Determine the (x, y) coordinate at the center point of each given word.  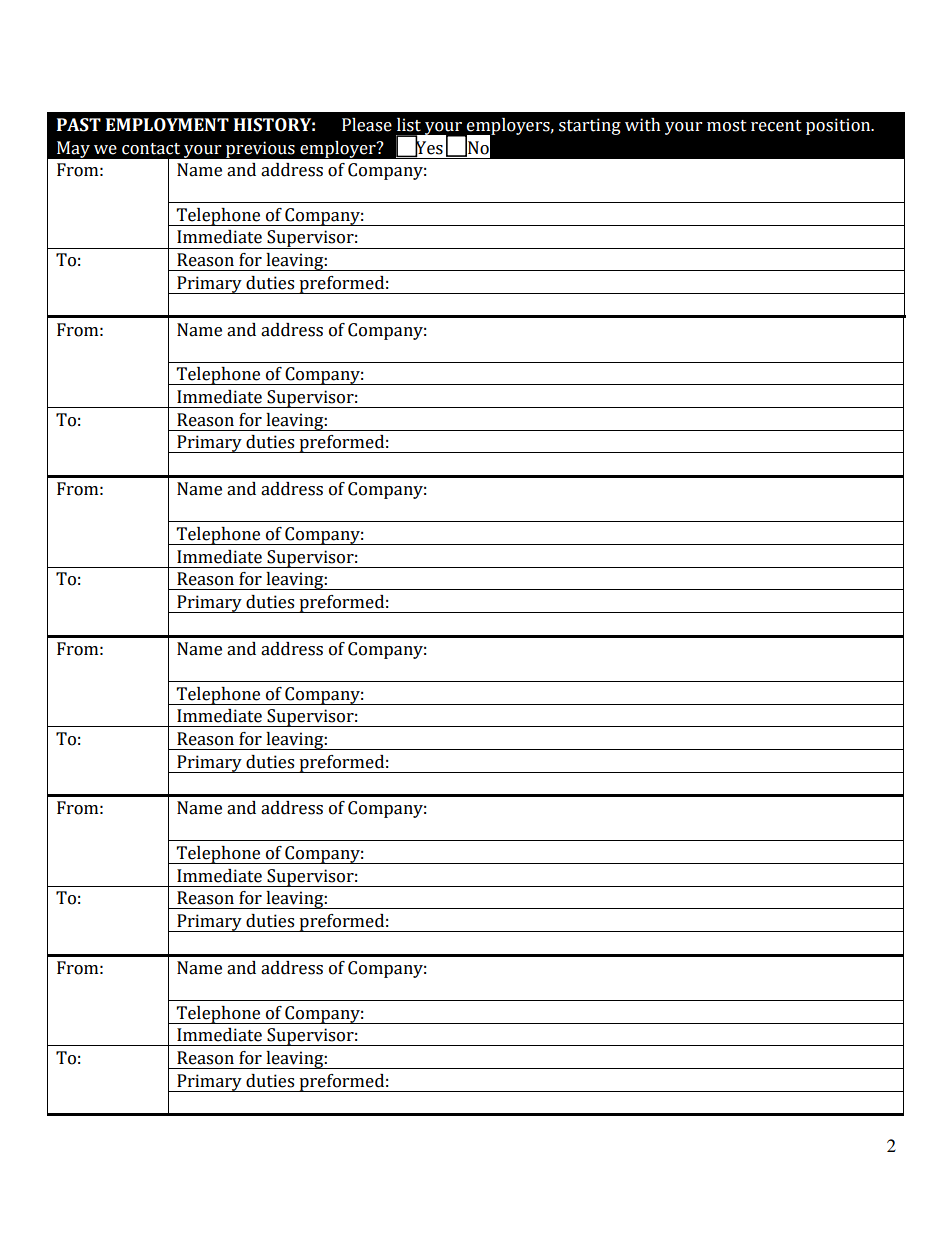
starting (590, 126)
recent (776, 126)
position (839, 126)
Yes (428, 147)
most (727, 126)
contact (151, 149)
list (409, 125)
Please (367, 125)
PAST (79, 125)
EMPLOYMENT (167, 125)
